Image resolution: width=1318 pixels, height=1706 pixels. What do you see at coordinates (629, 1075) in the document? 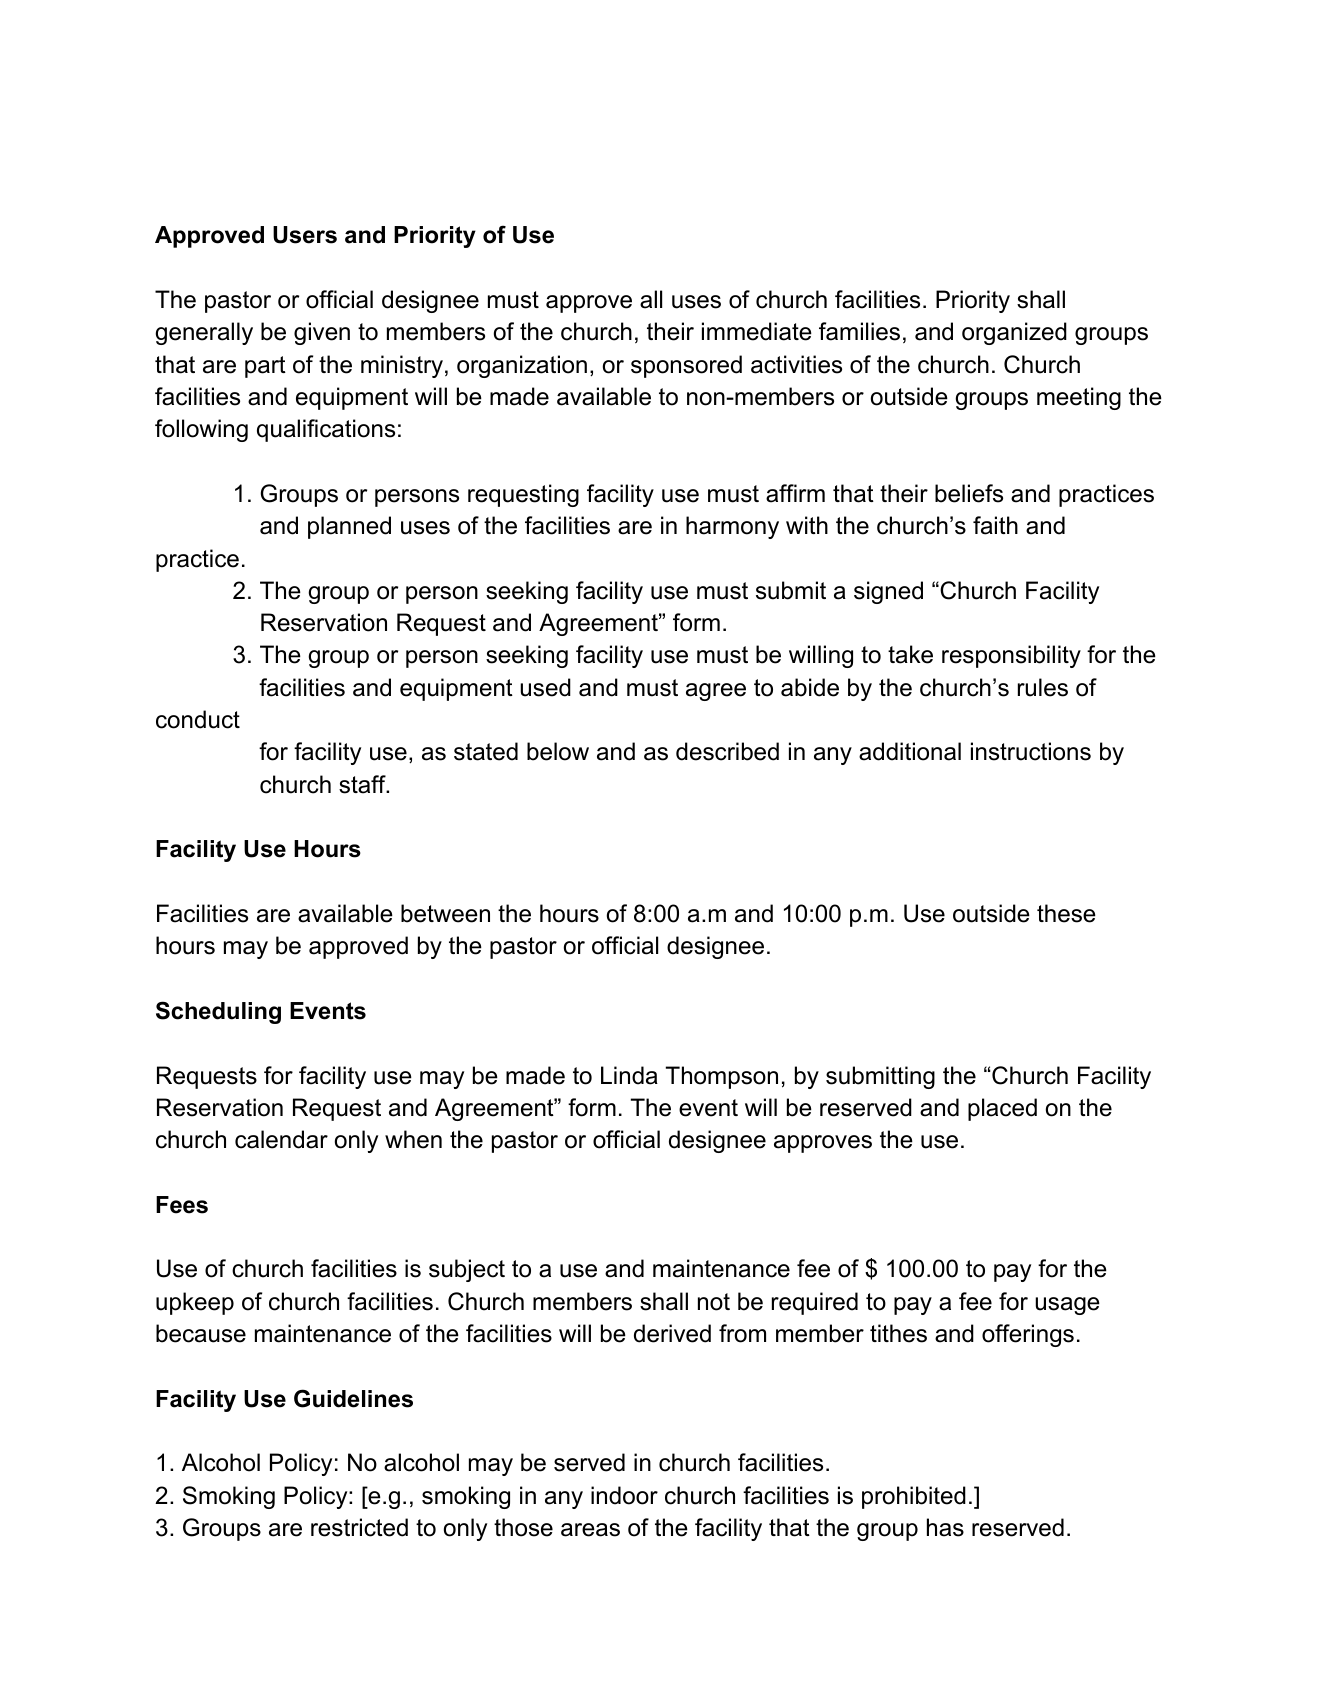
I see `Linda` at bounding box center [629, 1075].
